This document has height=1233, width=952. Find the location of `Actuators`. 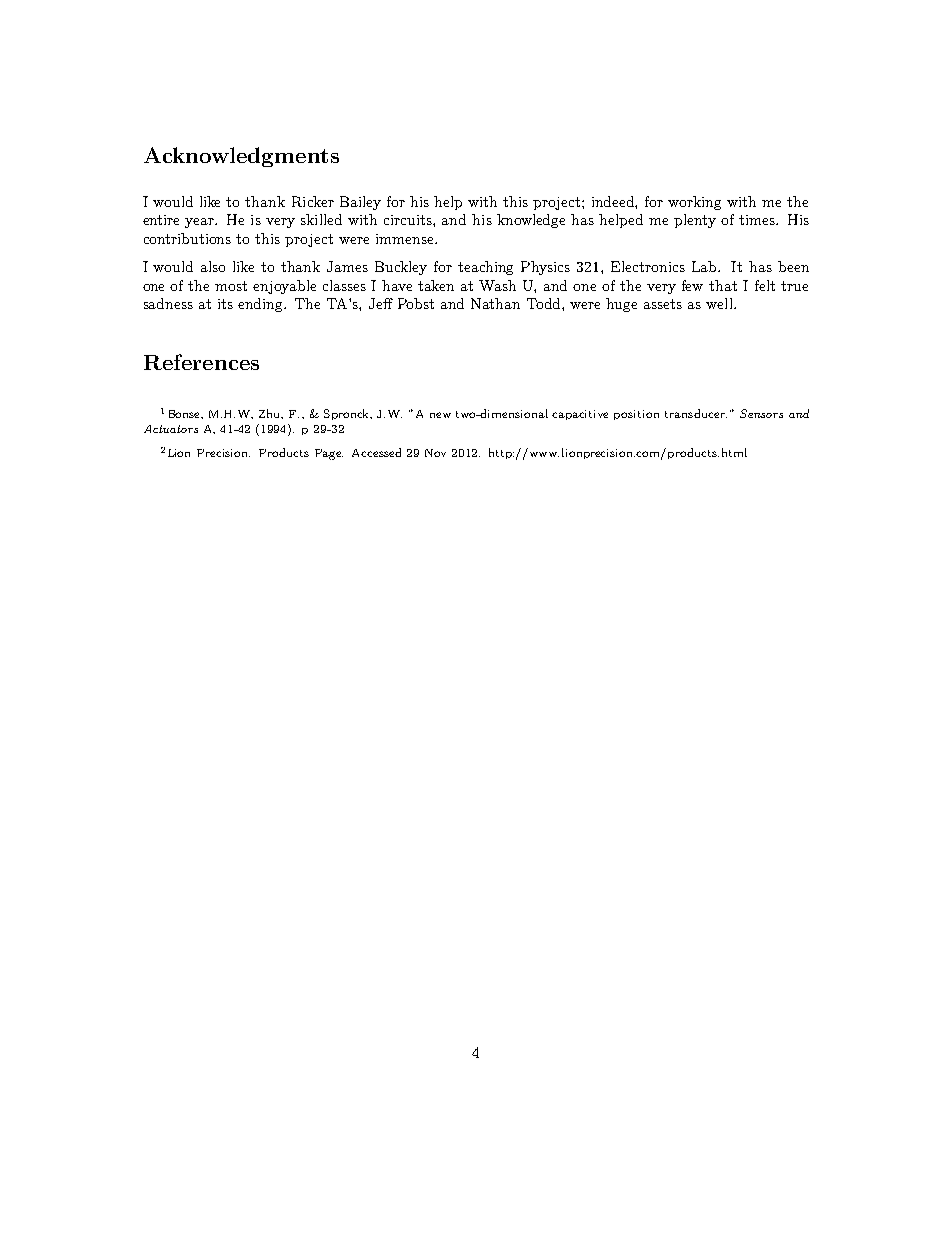

Actuators is located at coordinates (171, 429).
